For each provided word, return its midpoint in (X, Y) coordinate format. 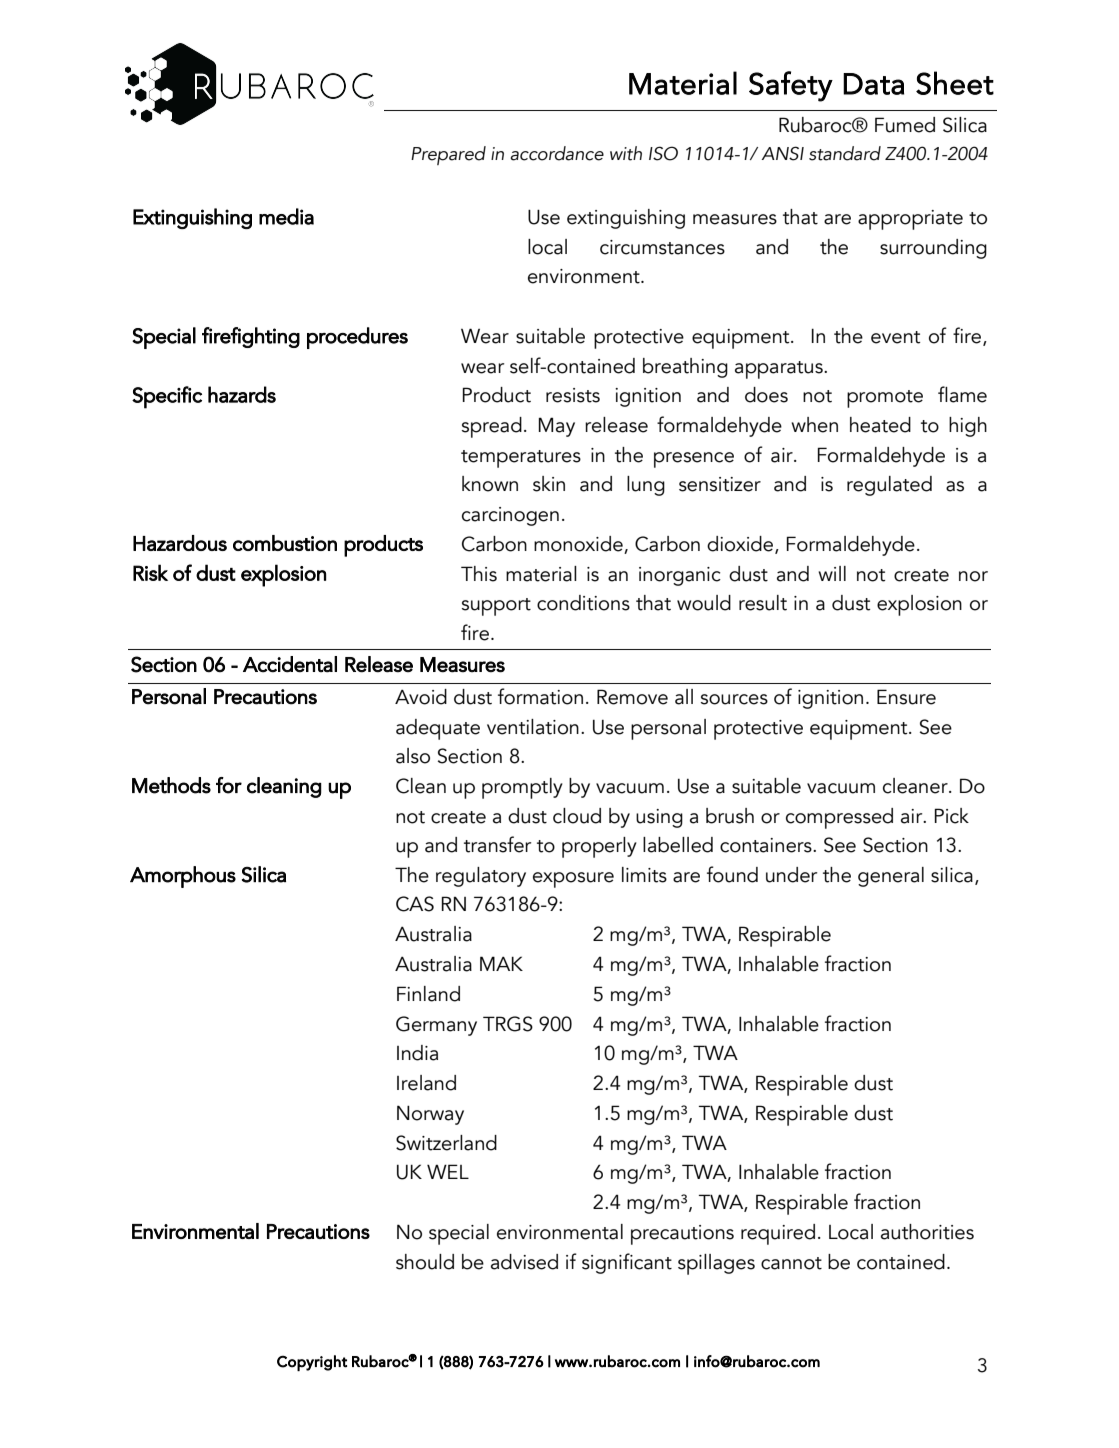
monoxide (578, 544)
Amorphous (183, 877)
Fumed (905, 125)
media (286, 216)
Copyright (312, 1363)
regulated (889, 486)
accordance (557, 153)
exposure (573, 880)
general (891, 877)
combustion (285, 543)
